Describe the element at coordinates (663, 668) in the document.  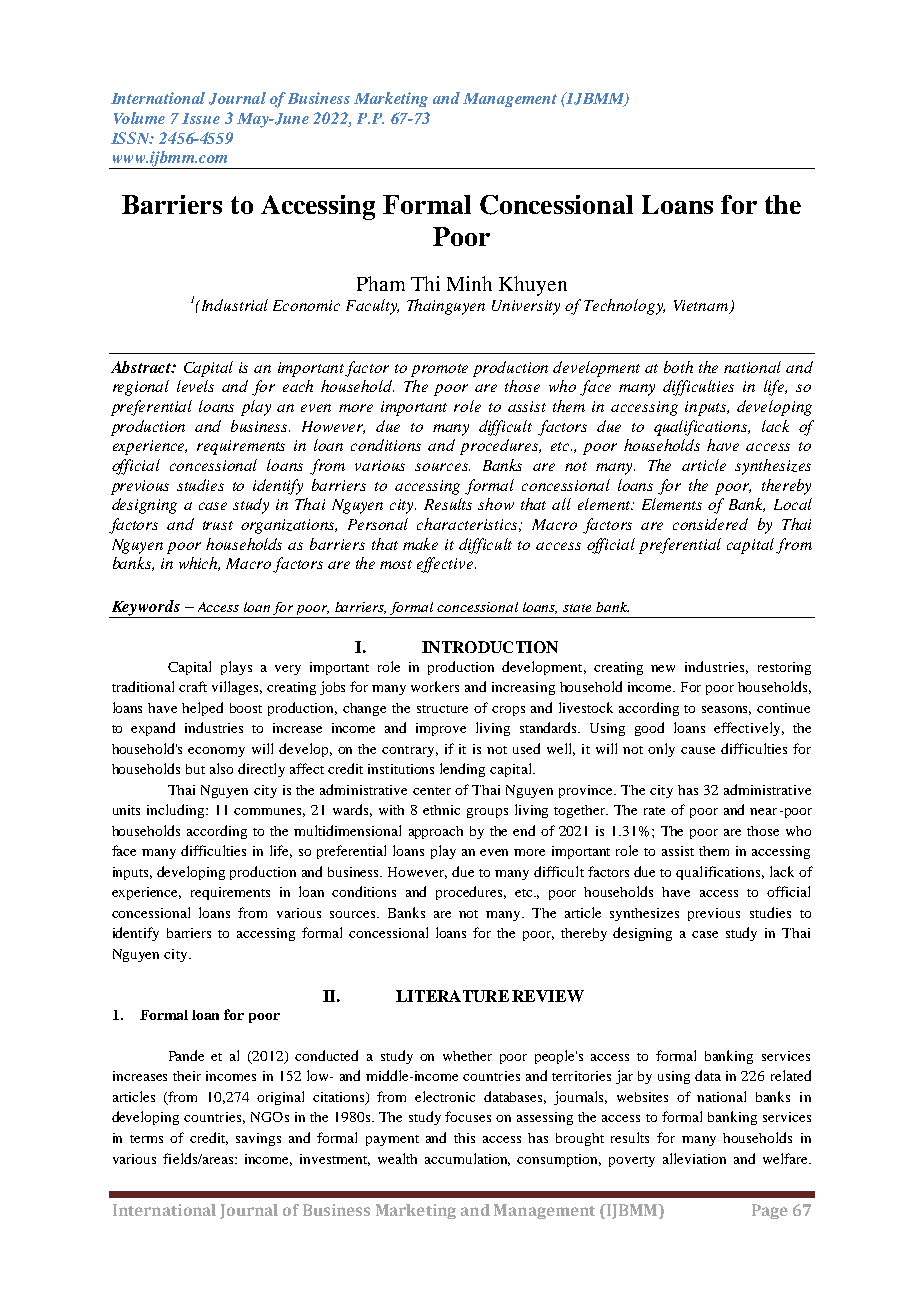
I see `new` at that location.
